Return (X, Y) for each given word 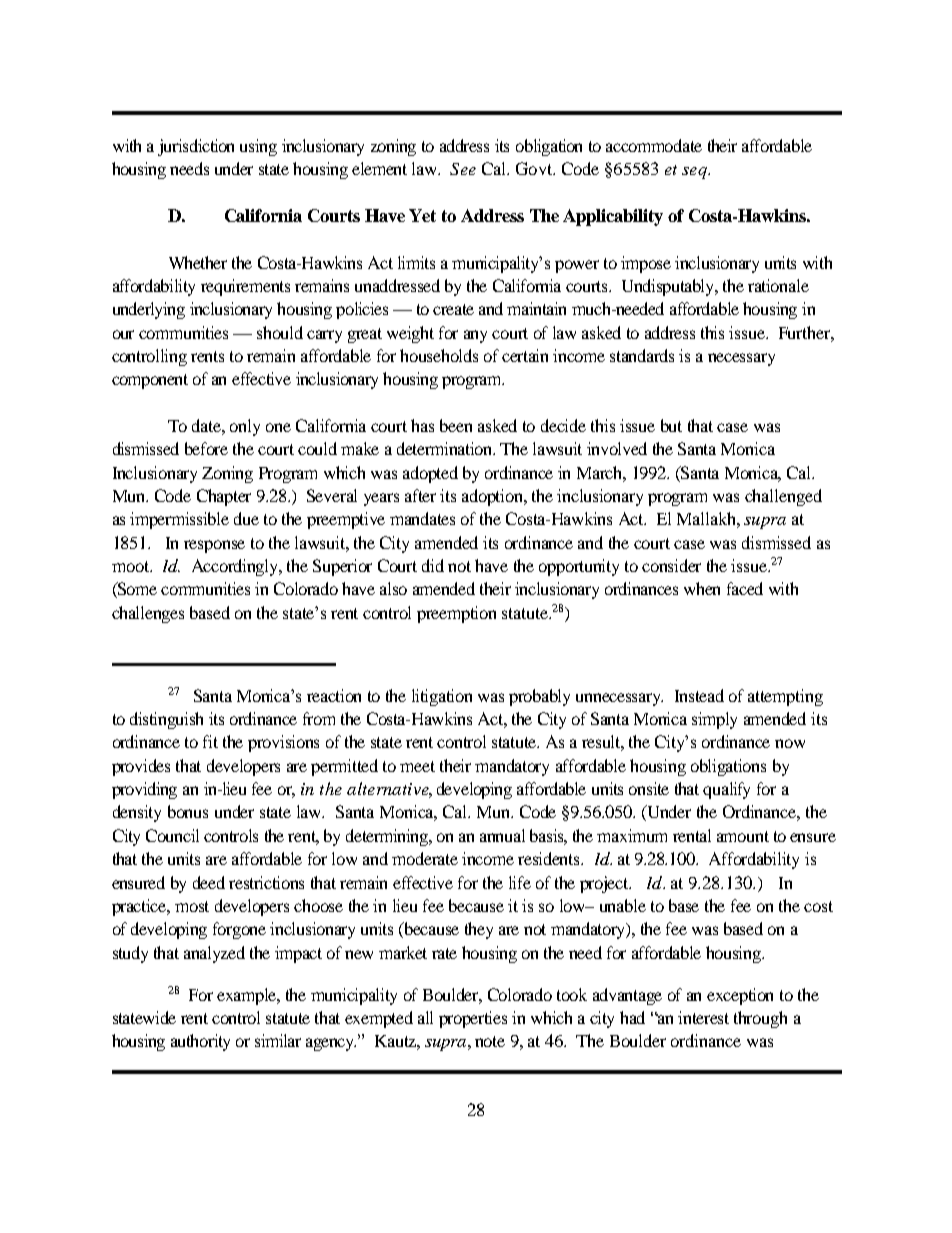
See (463, 169)
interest (703, 1017)
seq (695, 173)
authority (200, 1042)
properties (473, 1019)
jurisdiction (196, 147)
